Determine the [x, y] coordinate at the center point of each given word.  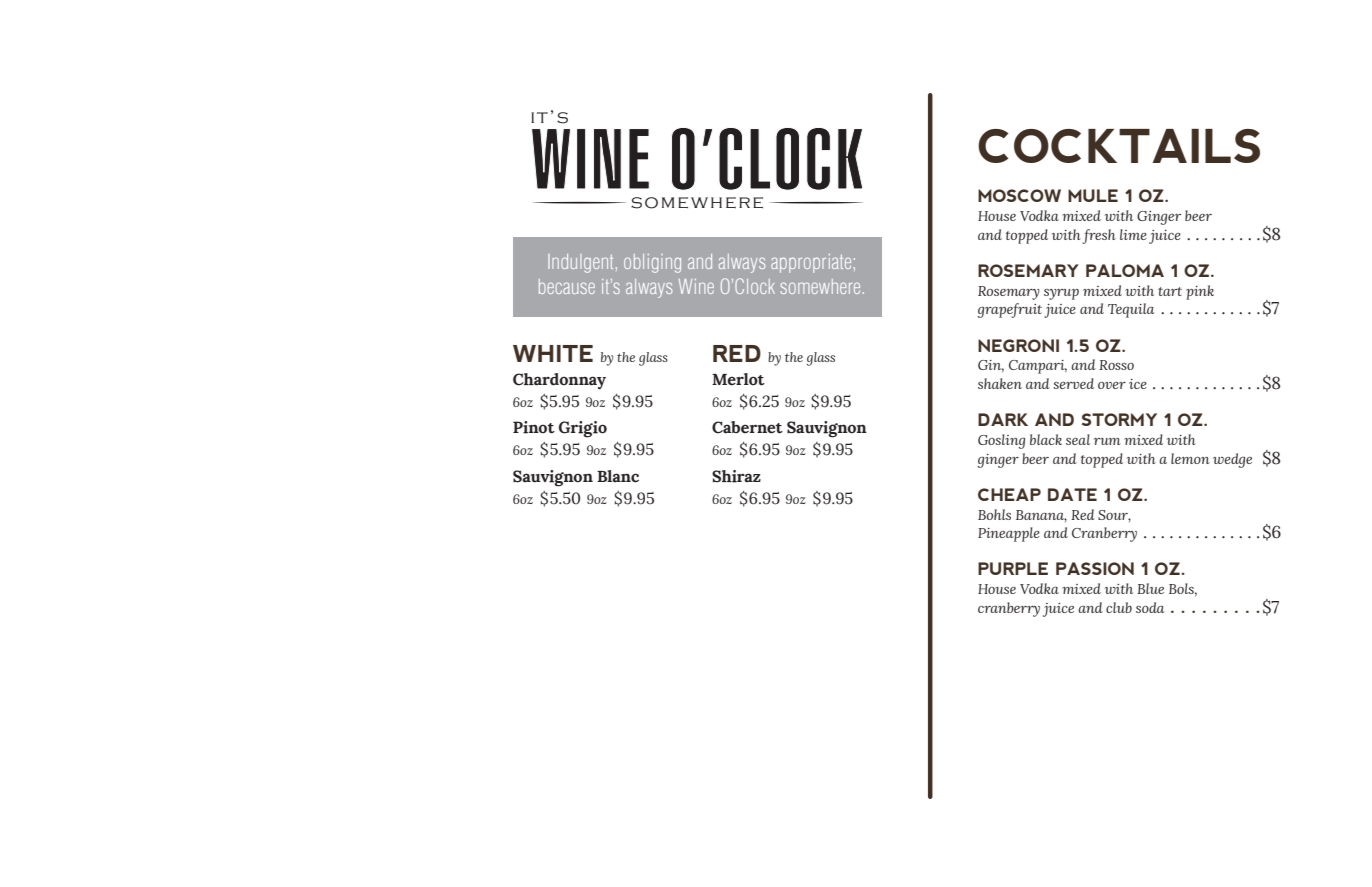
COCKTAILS [1119, 146]
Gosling [1001, 441]
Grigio [583, 429]
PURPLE [1013, 568]
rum [1107, 441]
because [567, 286]
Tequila [1131, 310]
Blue [1150, 588]
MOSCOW [1019, 195]
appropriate [811, 263]
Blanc [618, 476]
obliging [652, 263]
